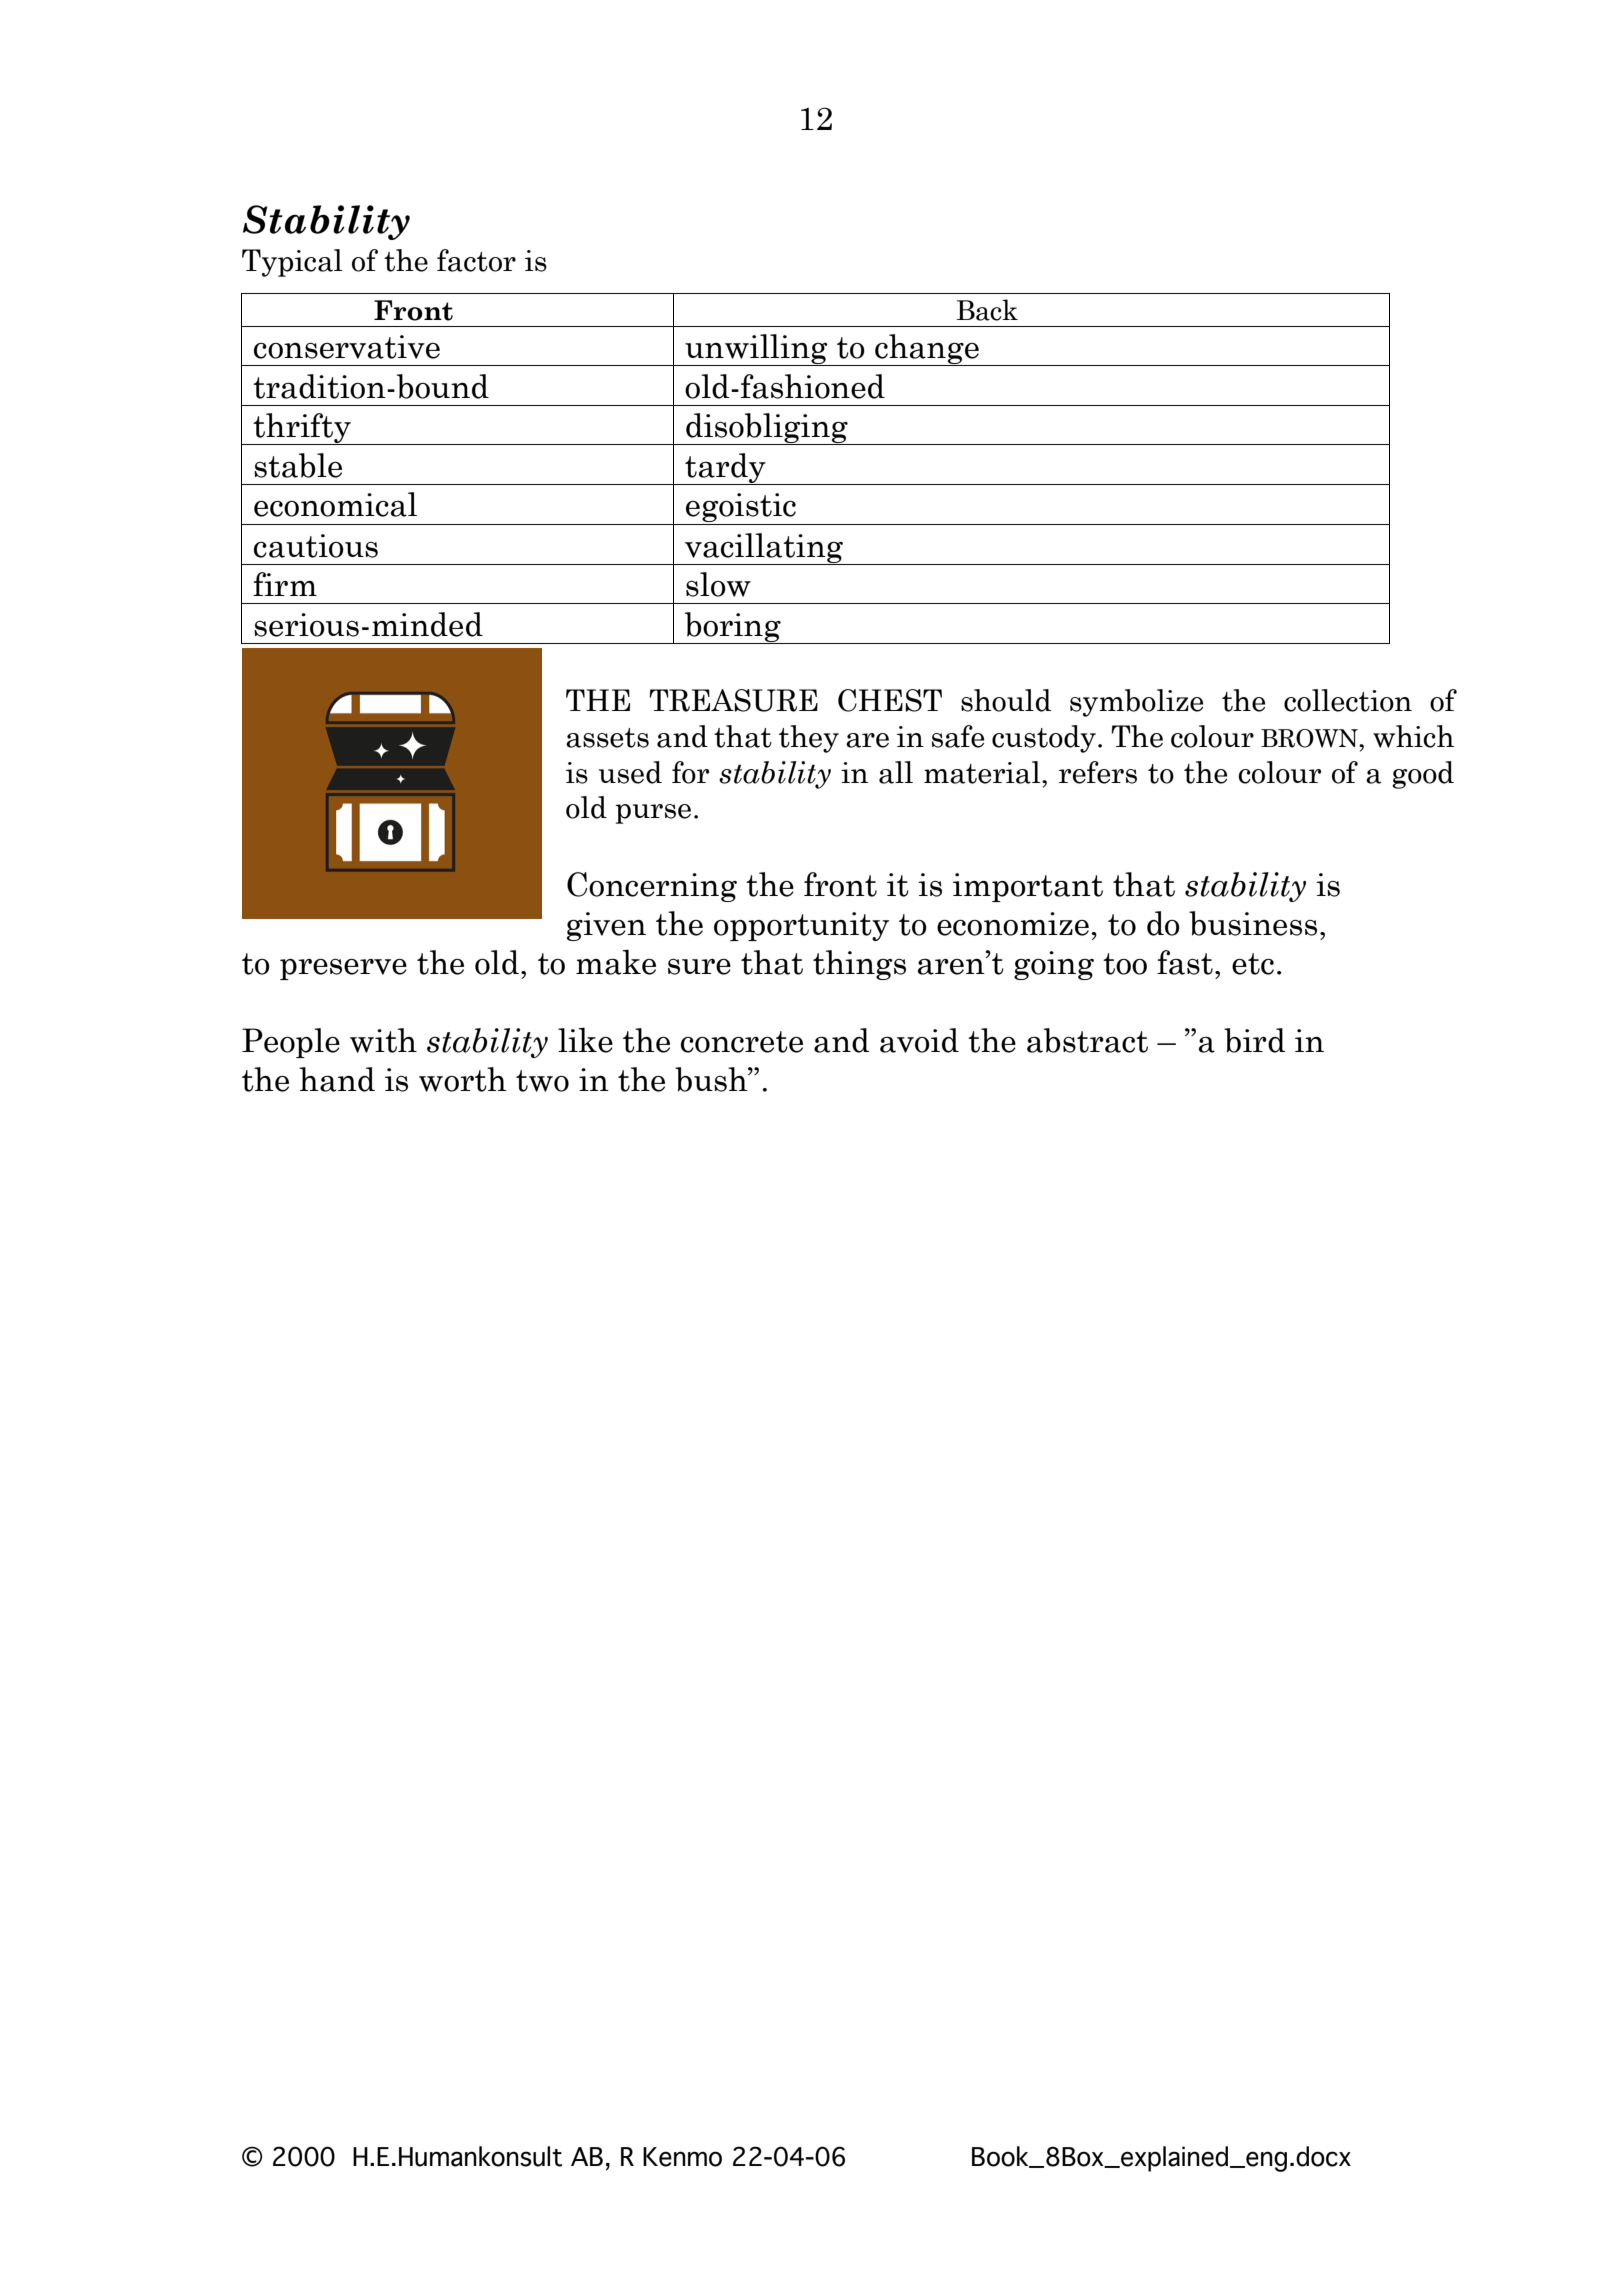  What do you see at coordinates (1348, 700) in the screenshot?
I see `collection` at bounding box center [1348, 700].
